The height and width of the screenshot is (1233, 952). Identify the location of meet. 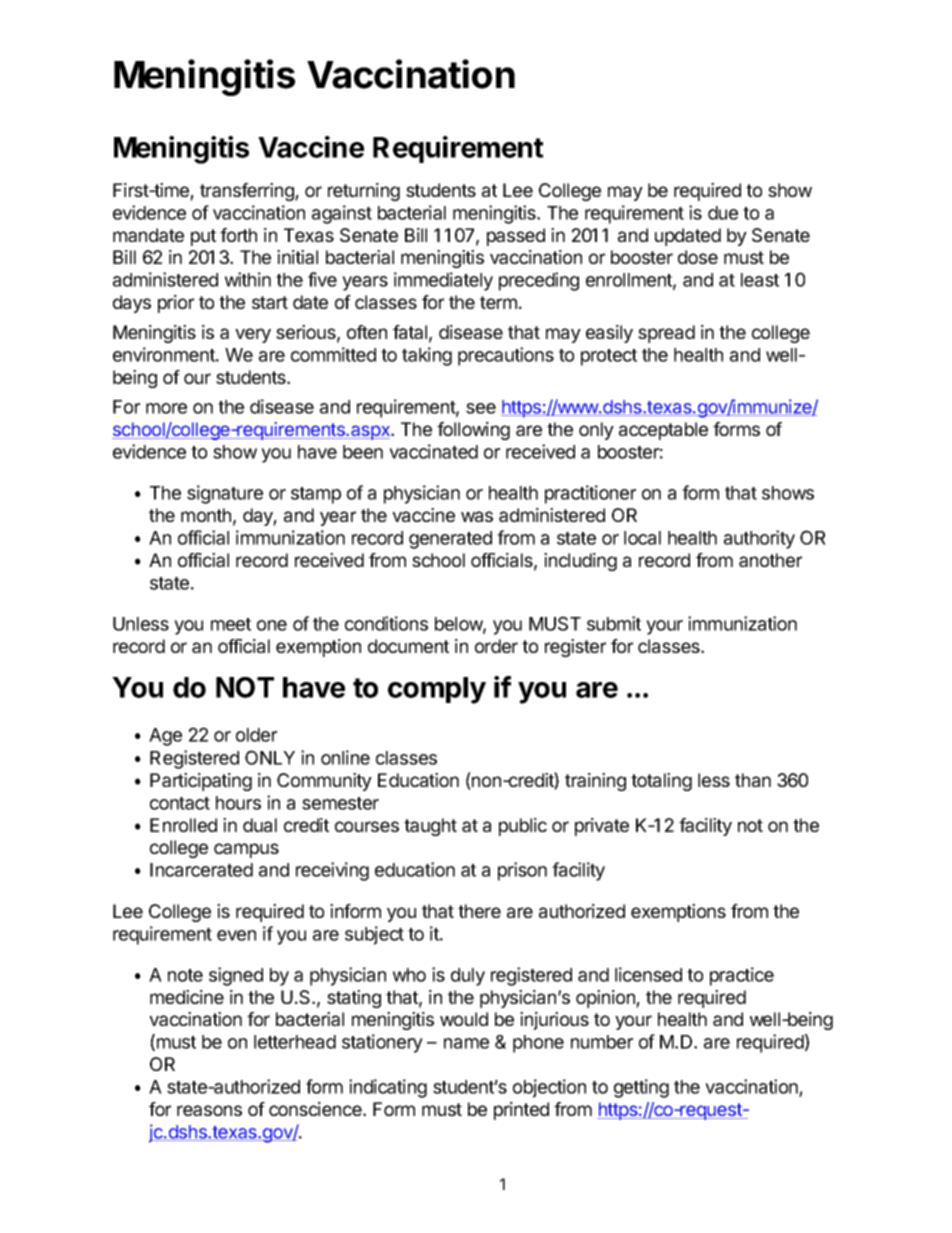
(231, 624).
